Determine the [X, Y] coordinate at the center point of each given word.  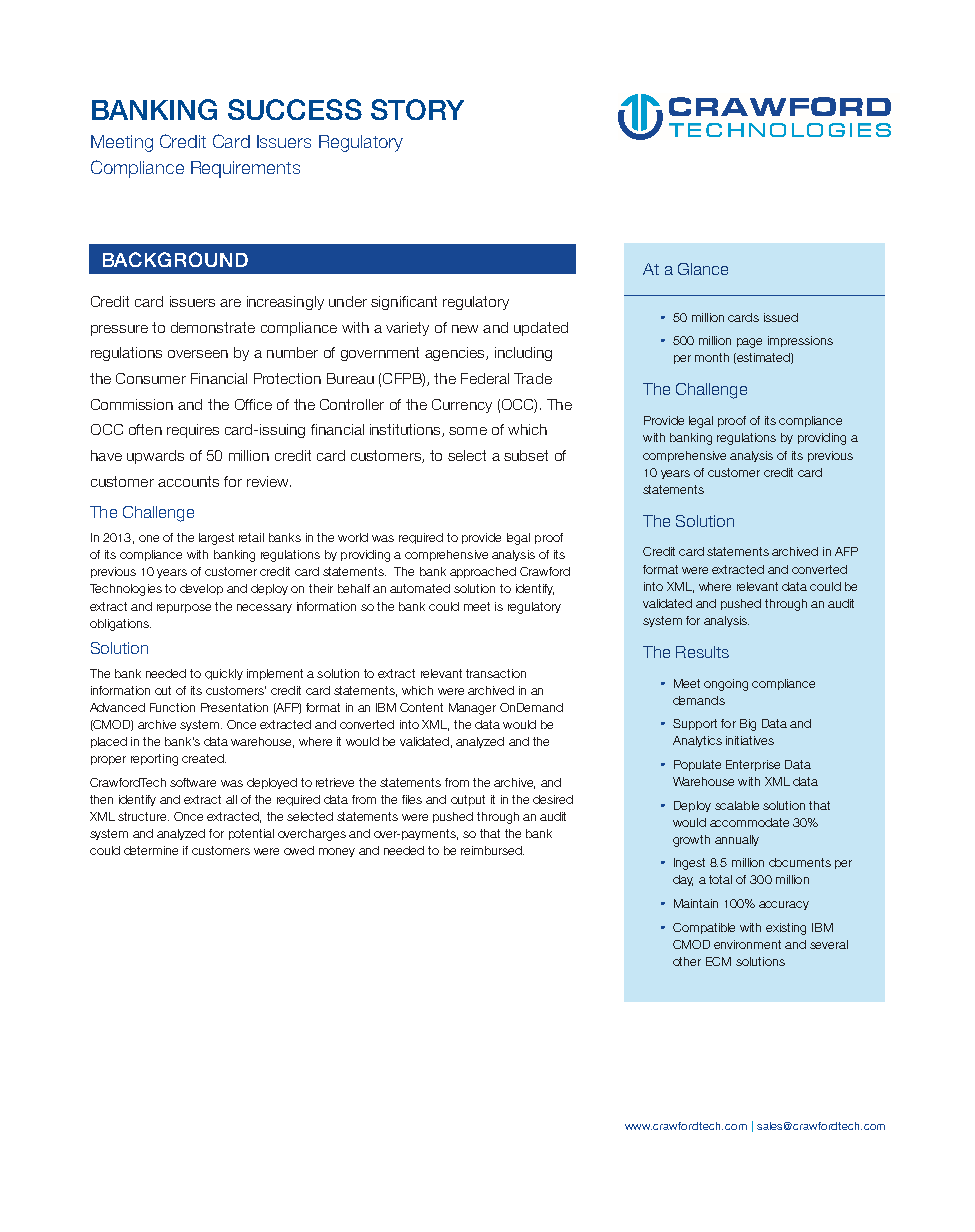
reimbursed [492, 850]
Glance [703, 269]
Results [702, 652]
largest [216, 539]
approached [483, 572]
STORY [417, 109]
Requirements [245, 169]
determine [151, 850]
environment [747, 944]
